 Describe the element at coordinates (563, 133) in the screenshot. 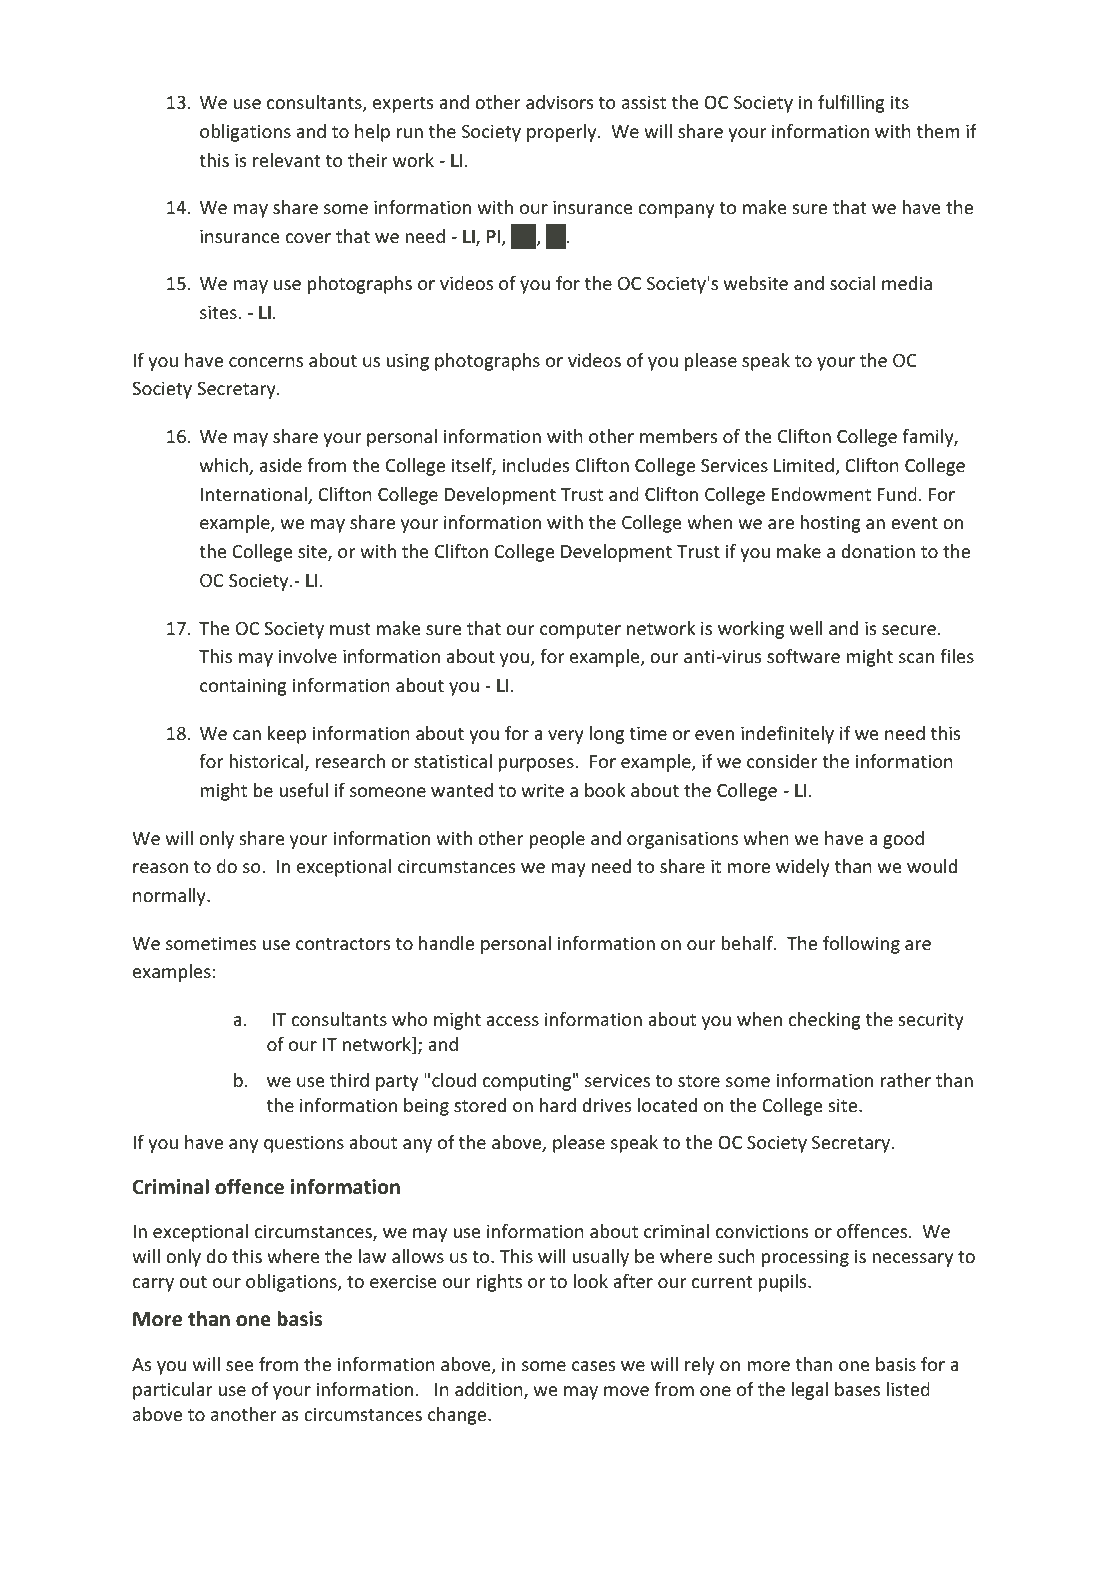

I see `properly` at that location.
